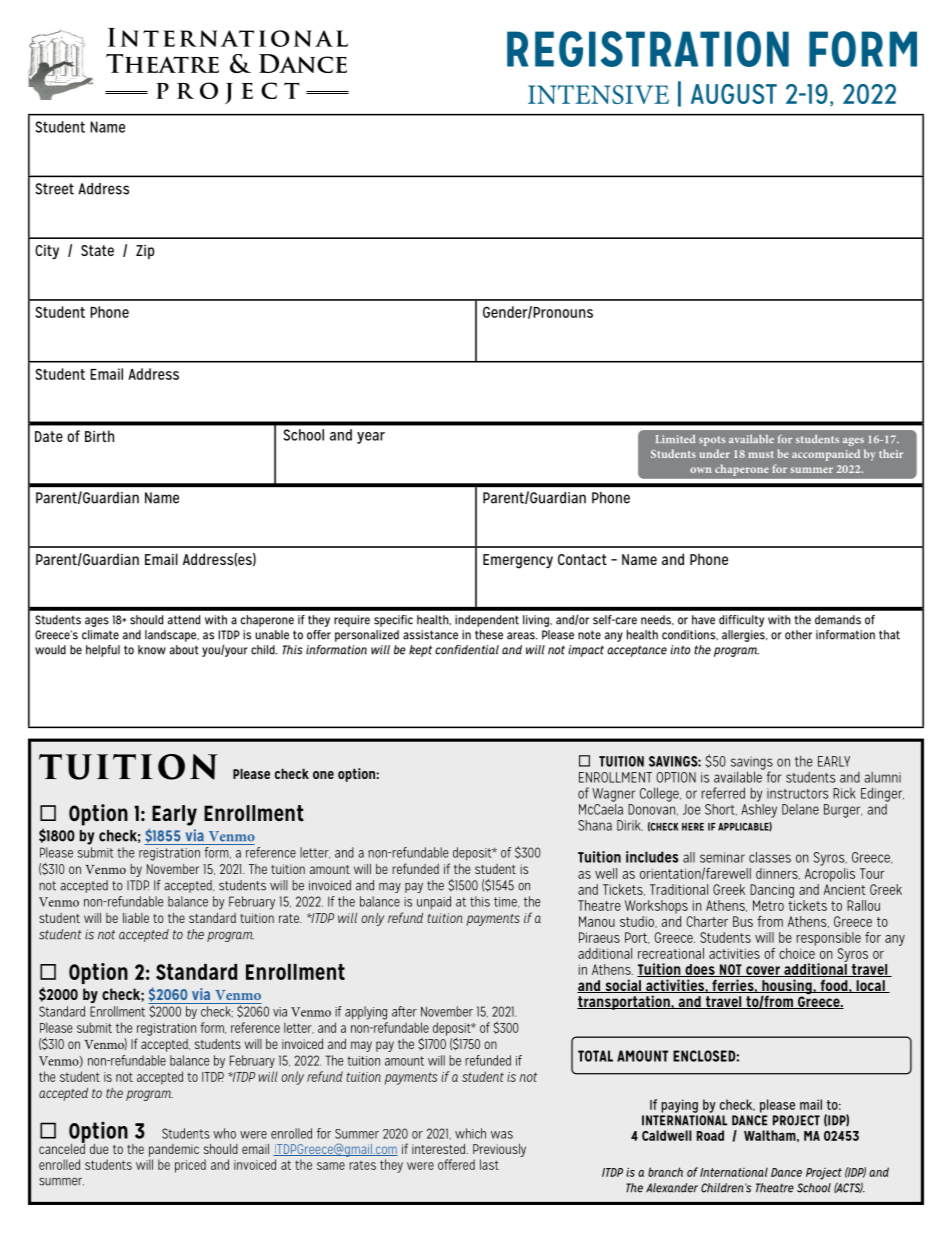  What do you see at coordinates (798, 635) in the document?
I see `other` at bounding box center [798, 635].
